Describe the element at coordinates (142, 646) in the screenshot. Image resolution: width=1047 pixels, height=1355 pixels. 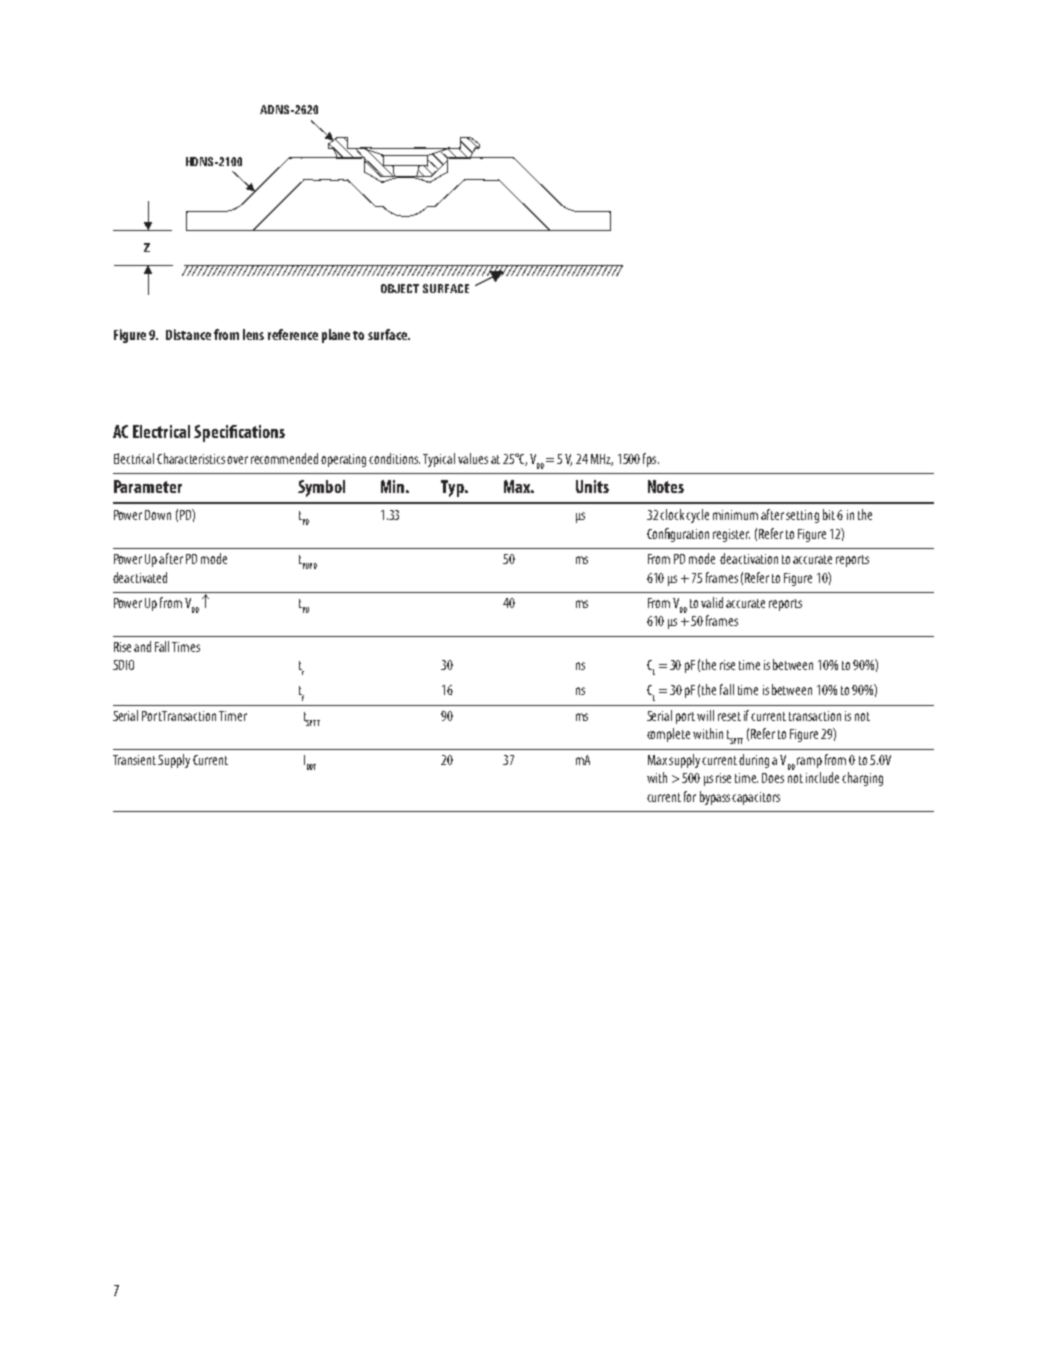
I see `and` at that location.
